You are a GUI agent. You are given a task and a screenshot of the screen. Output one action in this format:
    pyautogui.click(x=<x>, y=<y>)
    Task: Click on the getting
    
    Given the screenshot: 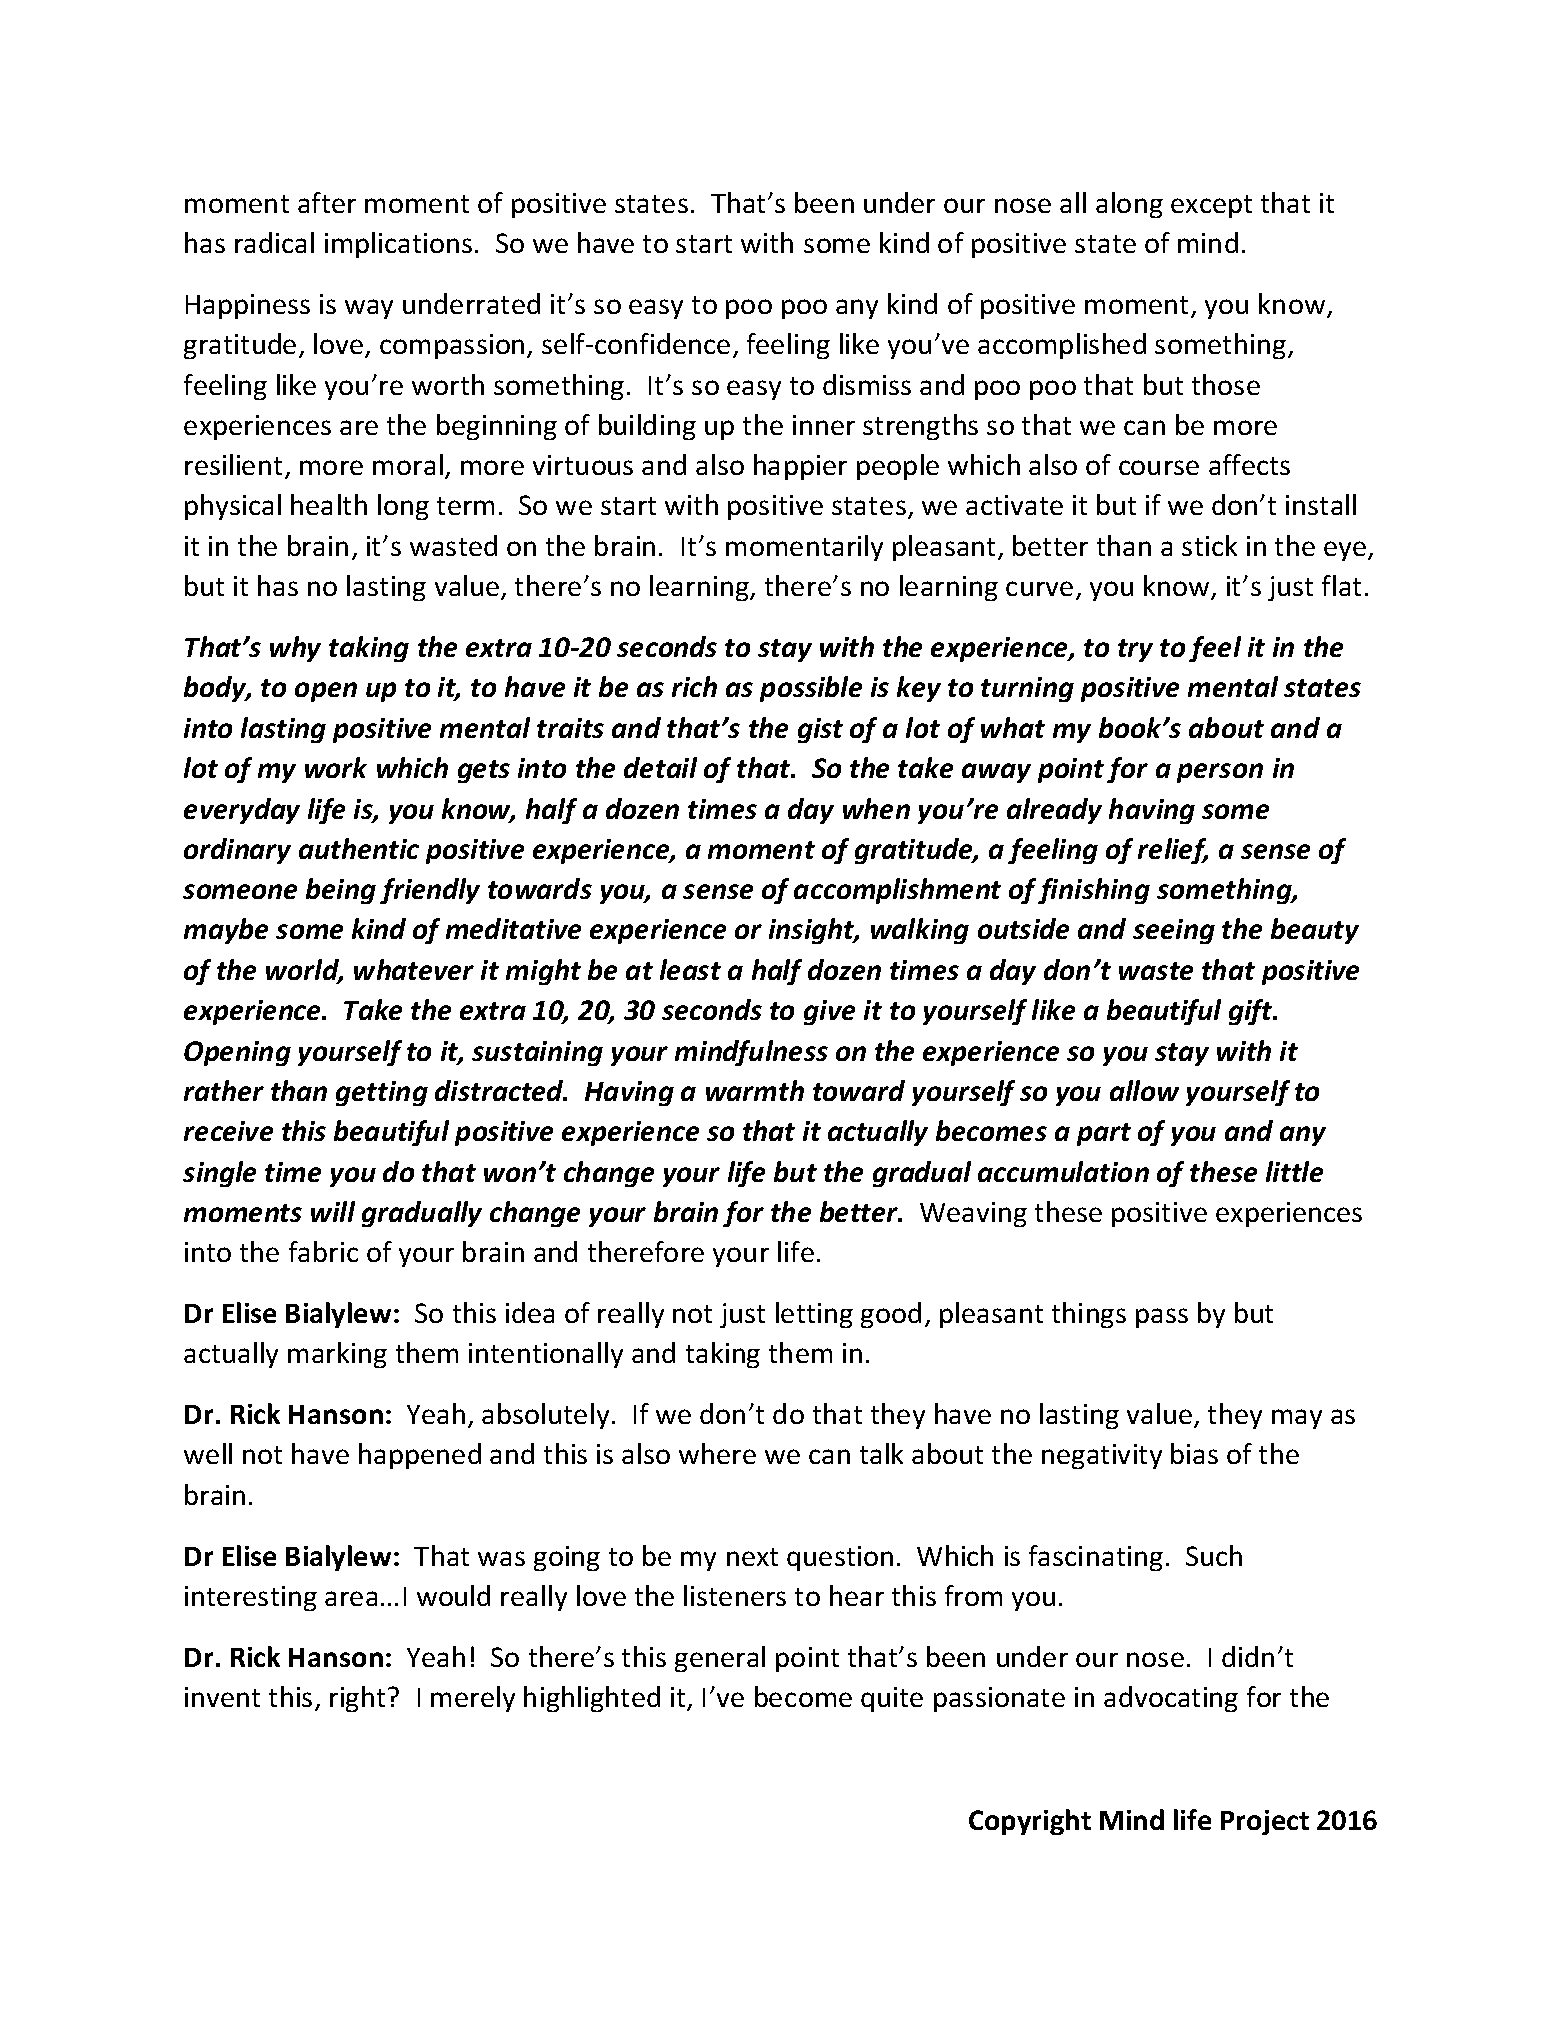 What is the action you would take?
    pyautogui.click(x=382, y=1093)
